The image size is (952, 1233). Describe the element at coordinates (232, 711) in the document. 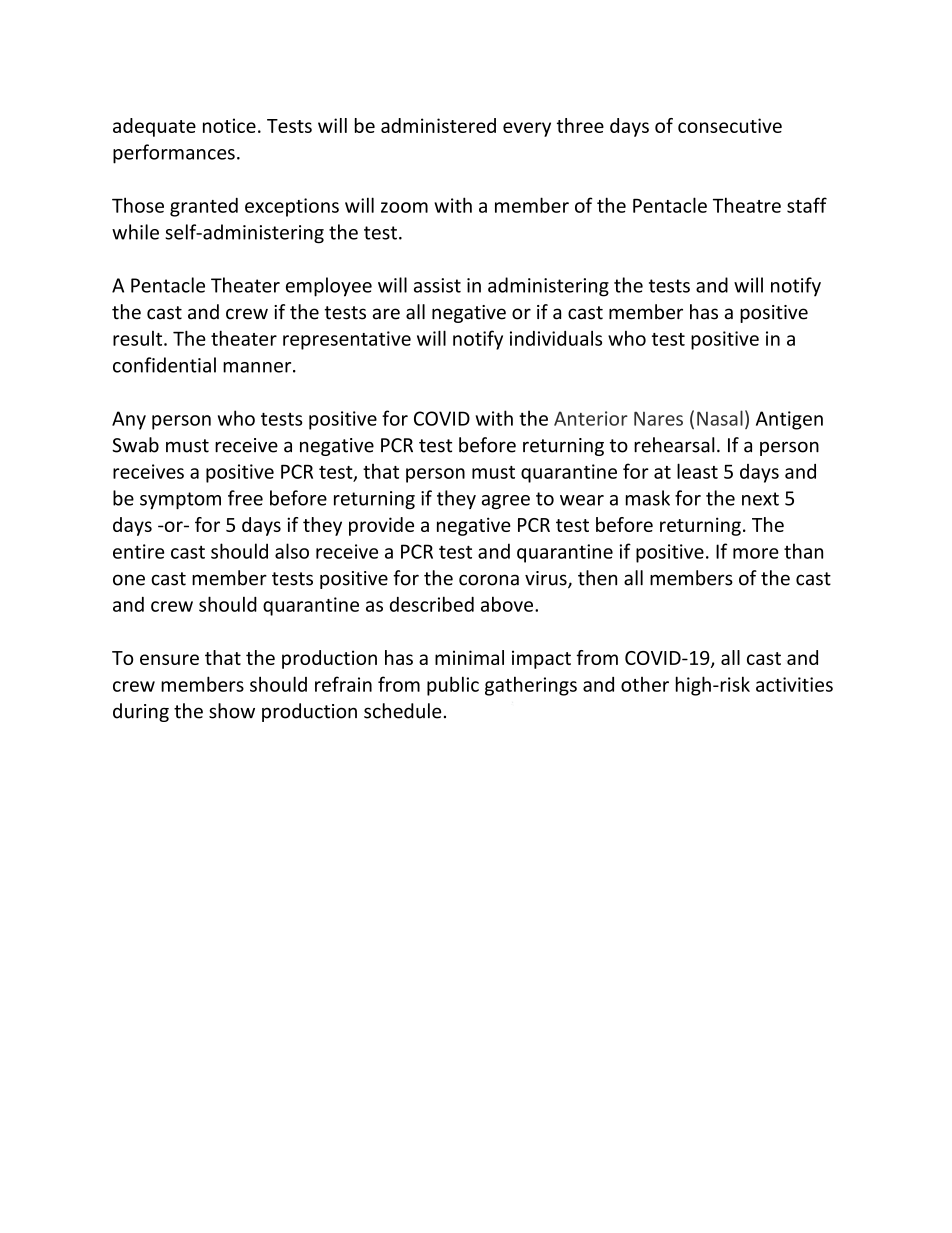

I see `show` at that location.
